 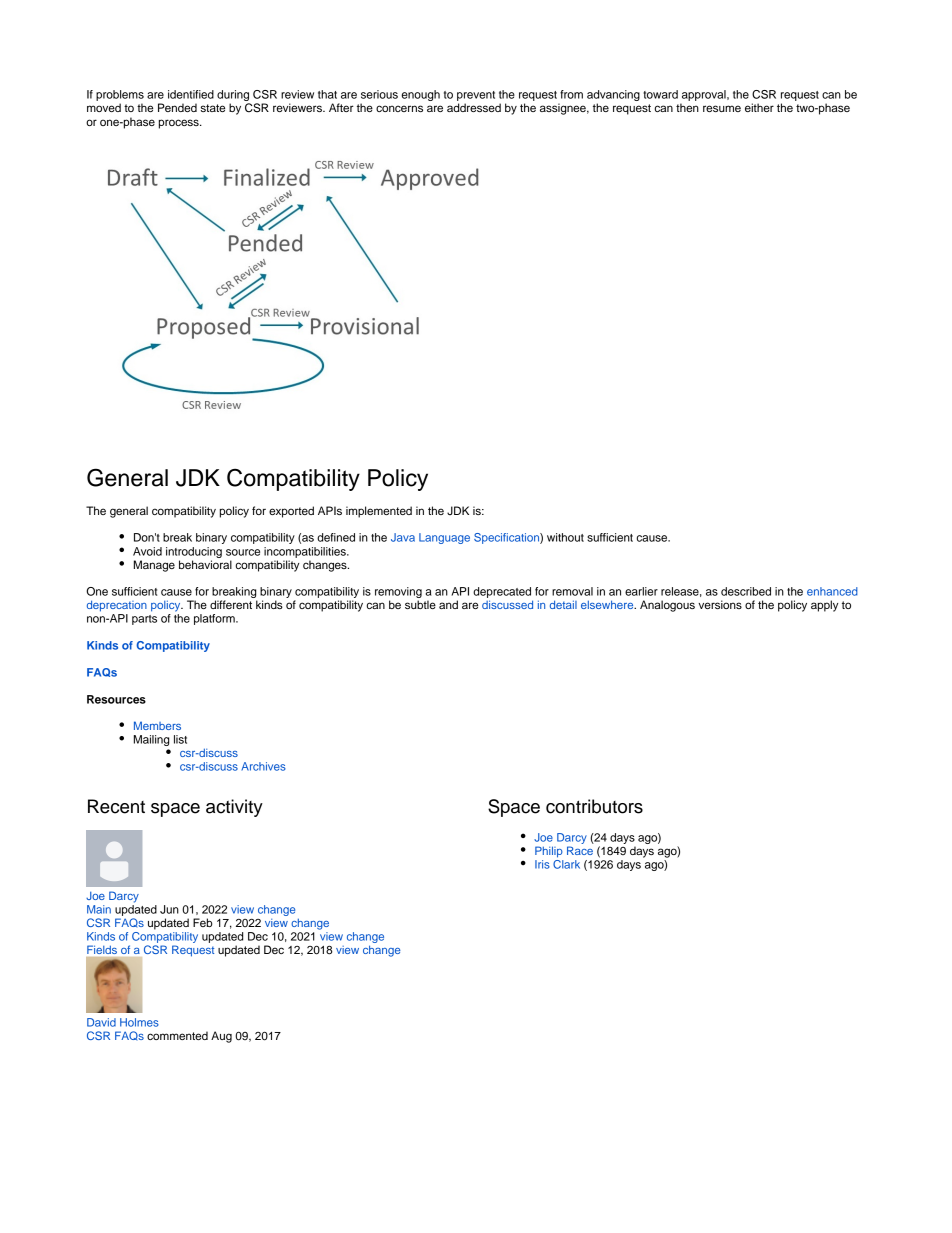 I want to click on process, so click(x=180, y=124).
